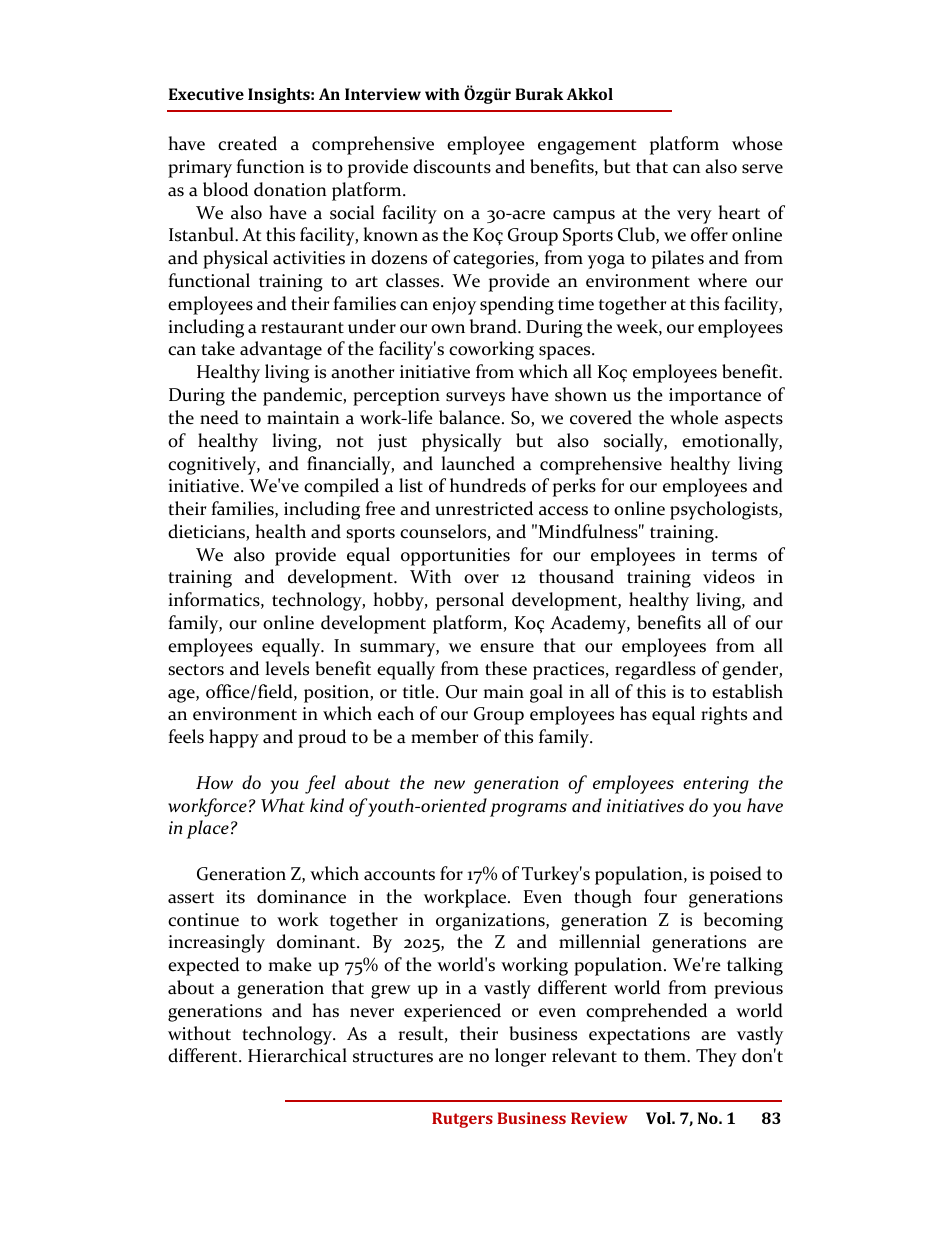 This screenshot has height=1233, width=952. I want to click on whose, so click(757, 143).
